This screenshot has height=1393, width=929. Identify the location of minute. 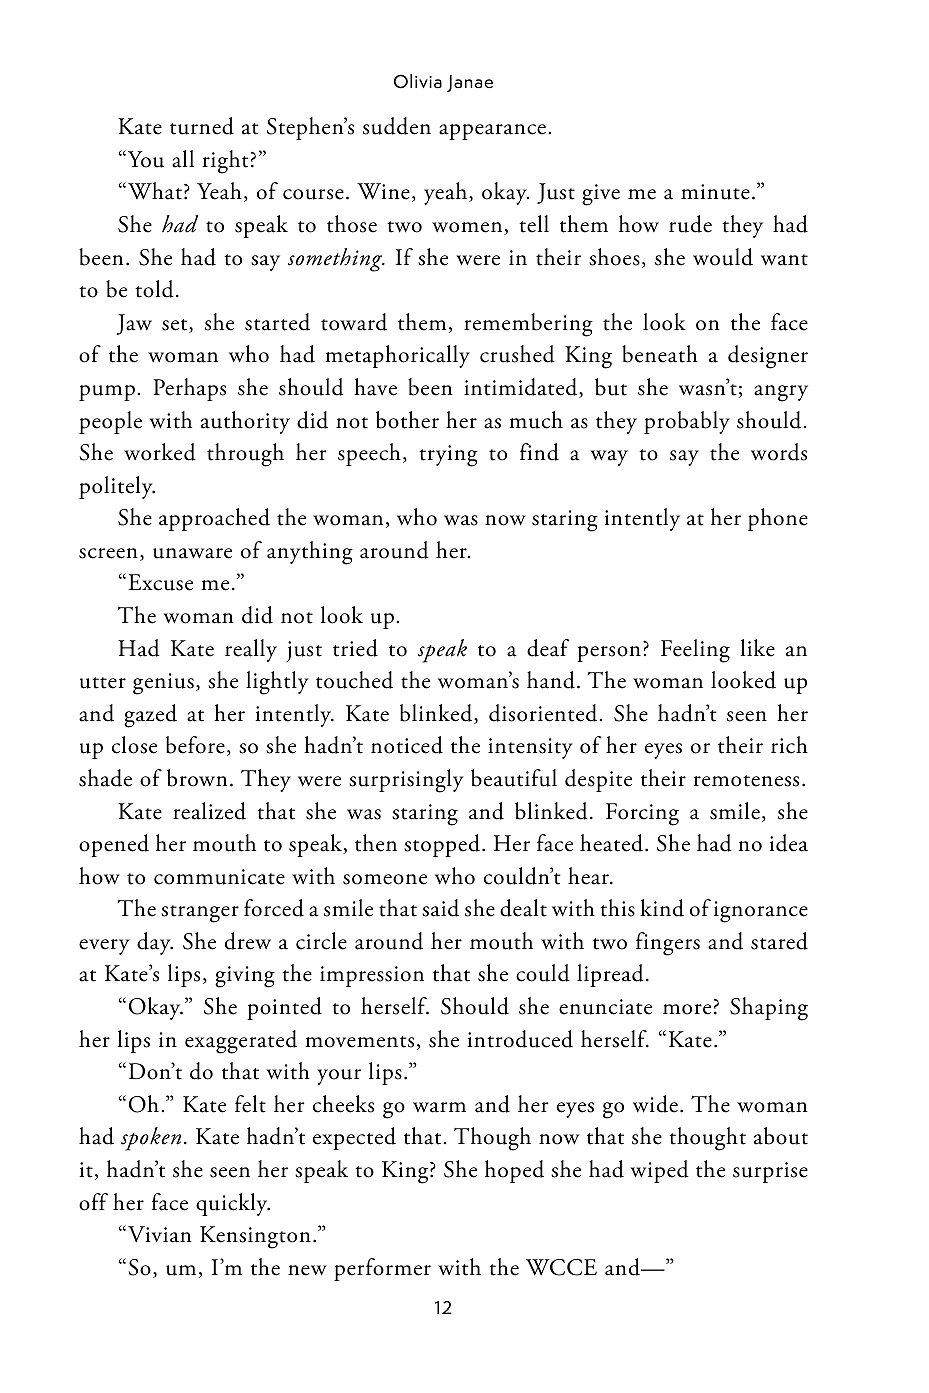
(715, 192).
